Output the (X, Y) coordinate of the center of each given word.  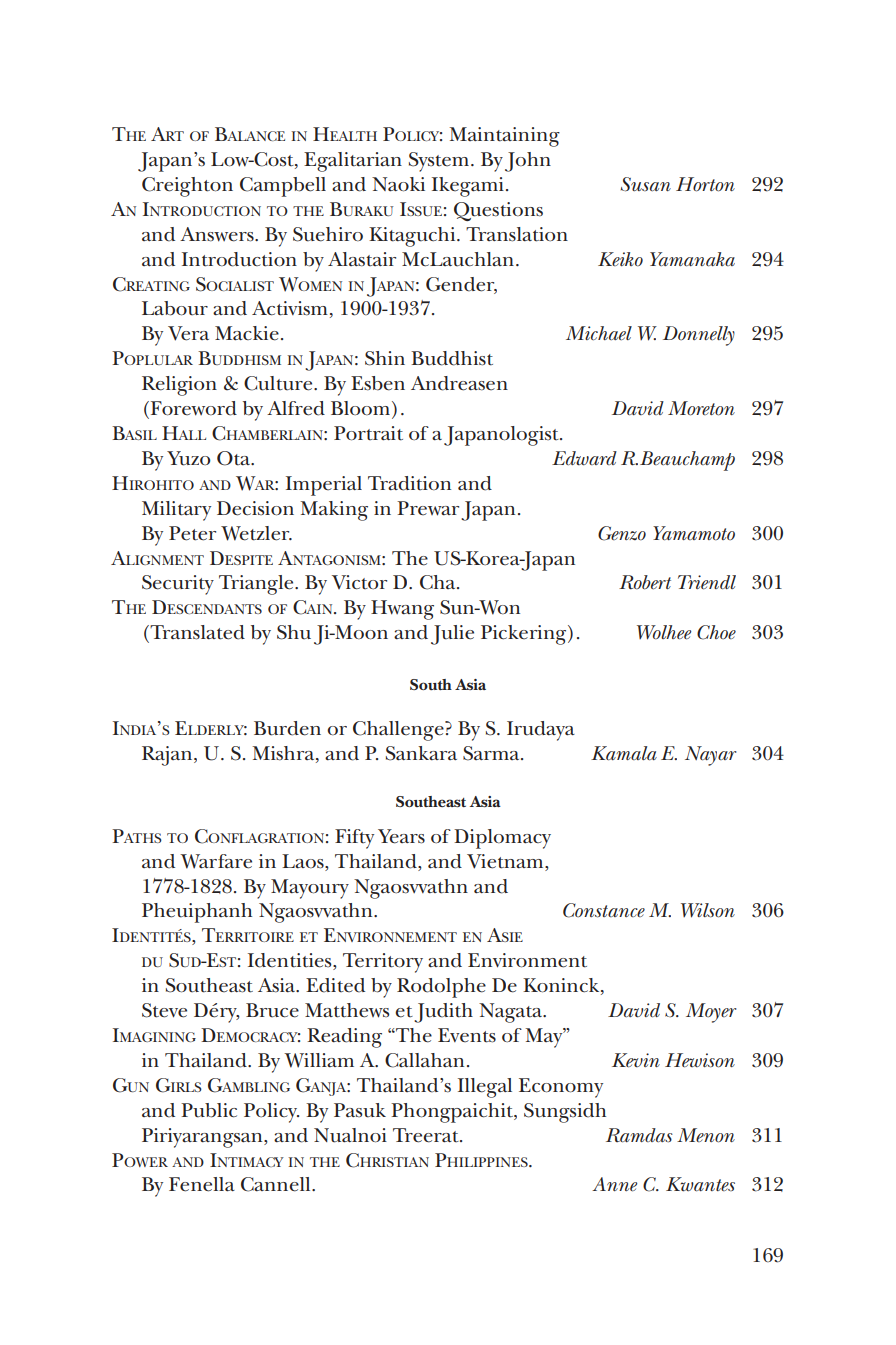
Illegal (485, 1088)
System (440, 162)
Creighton (187, 187)
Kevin (636, 1060)
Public (209, 1110)
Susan (645, 184)
